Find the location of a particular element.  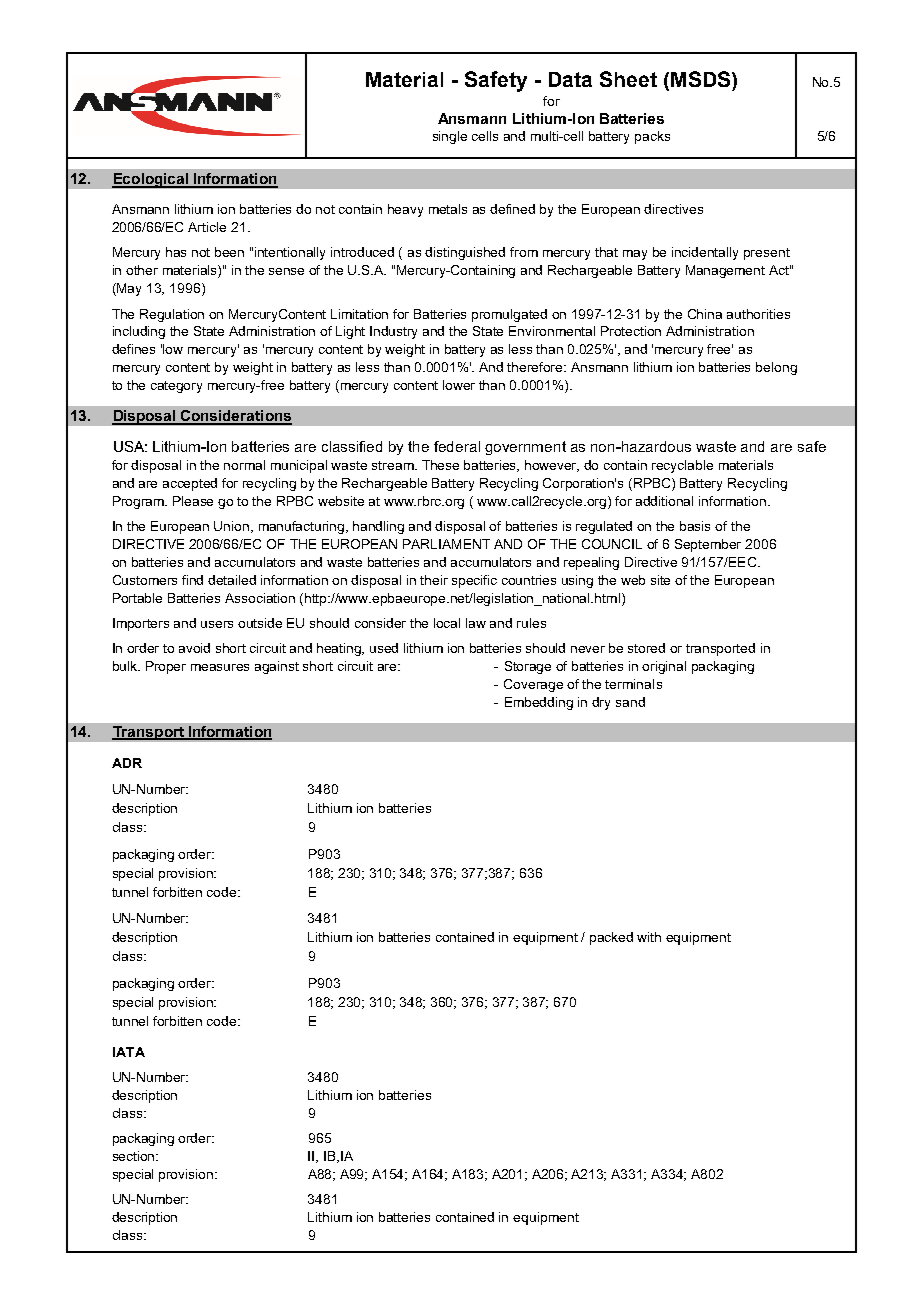

packed is located at coordinates (611, 938).
